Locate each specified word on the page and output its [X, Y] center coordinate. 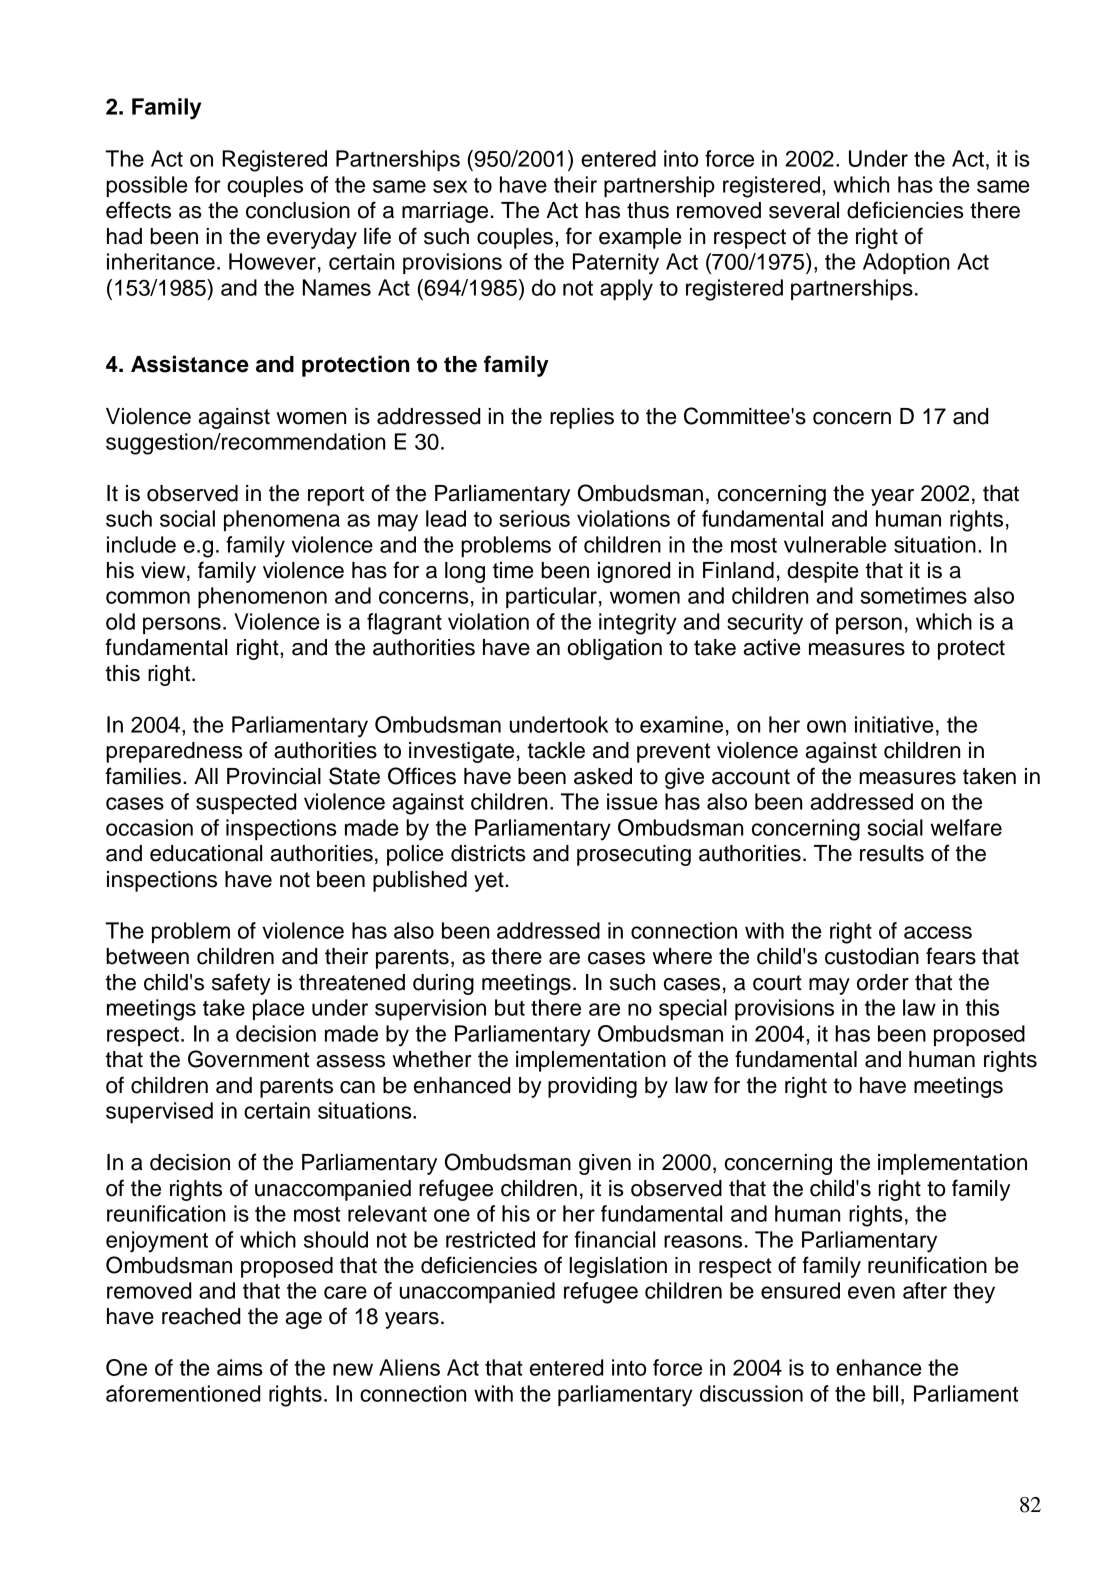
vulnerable [835, 544]
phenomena [282, 520]
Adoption [906, 263]
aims [240, 1367]
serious [534, 518]
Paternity [616, 264]
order [883, 982]
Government [248, 1059]
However [272, 261]
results [892, 853]
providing [592, 1087]
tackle [556, 750]
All [206, 776]
